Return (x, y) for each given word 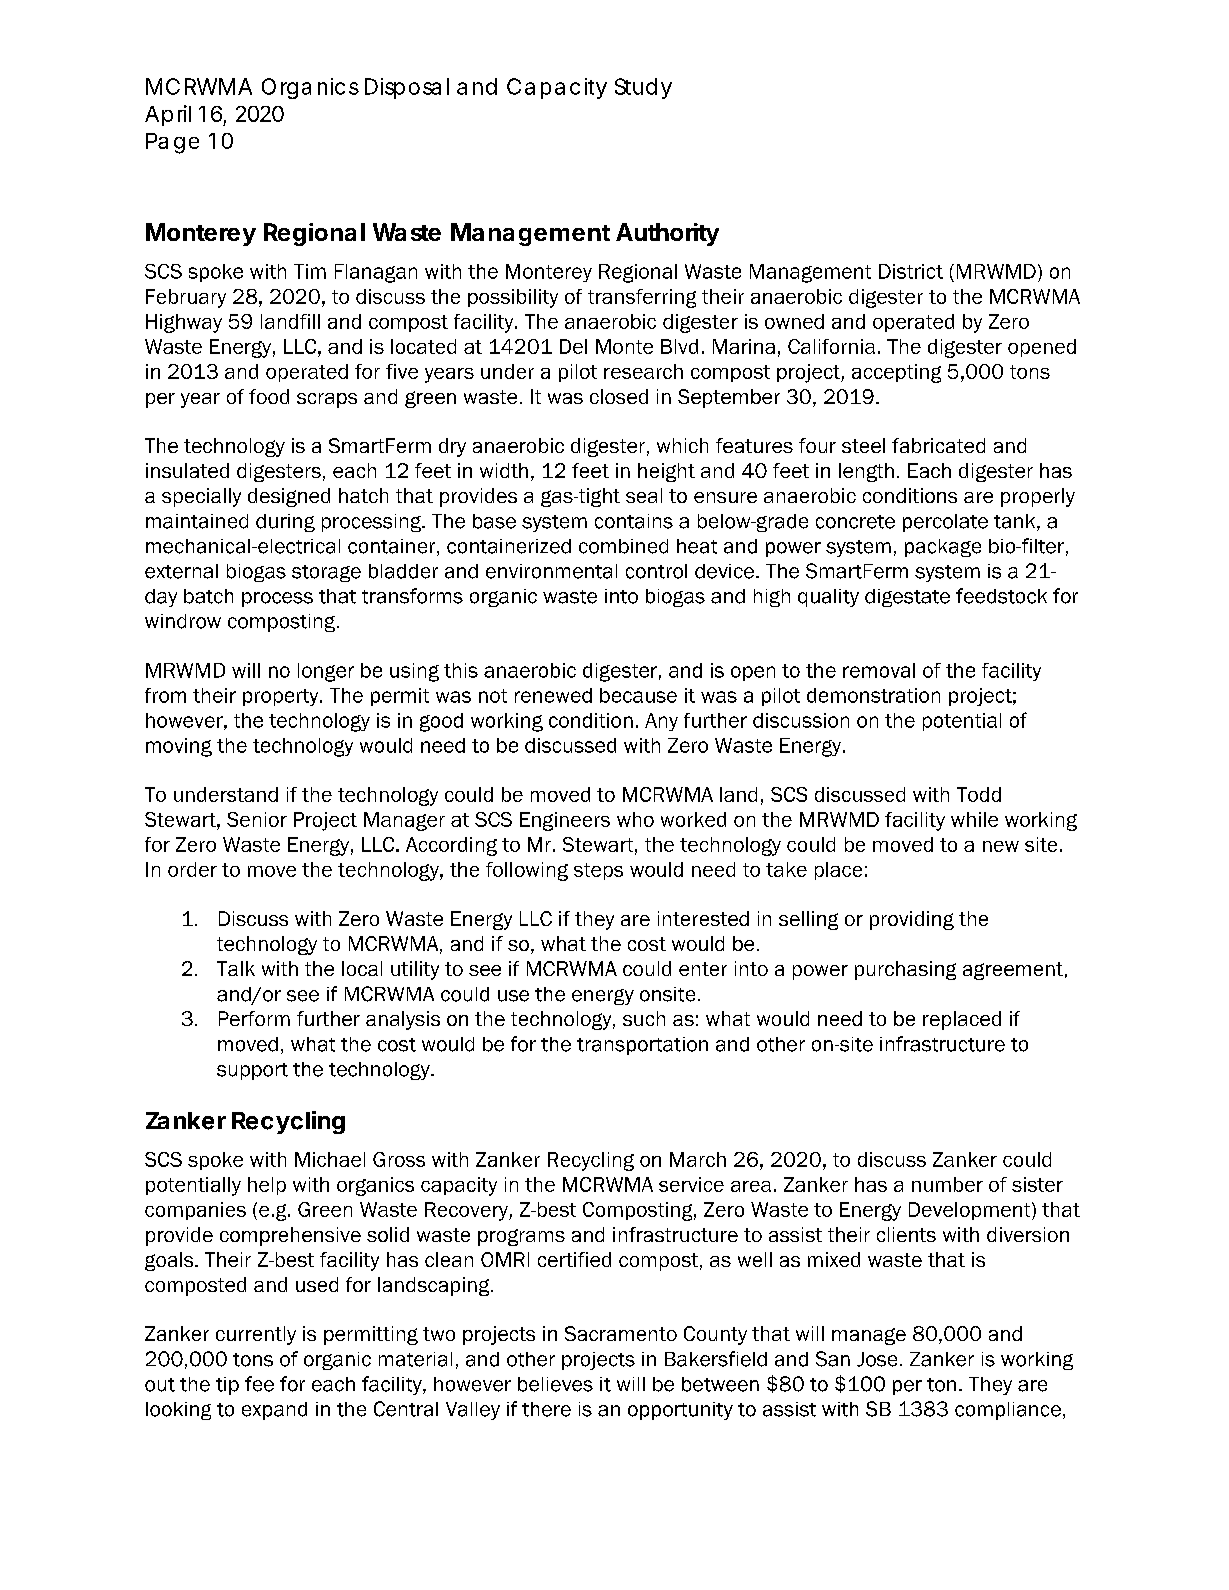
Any (661, 722)
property (282, 697)
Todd (979, 794)
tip (227, 1386)
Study (643, 88)
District (911, 271)
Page (172, 143)
